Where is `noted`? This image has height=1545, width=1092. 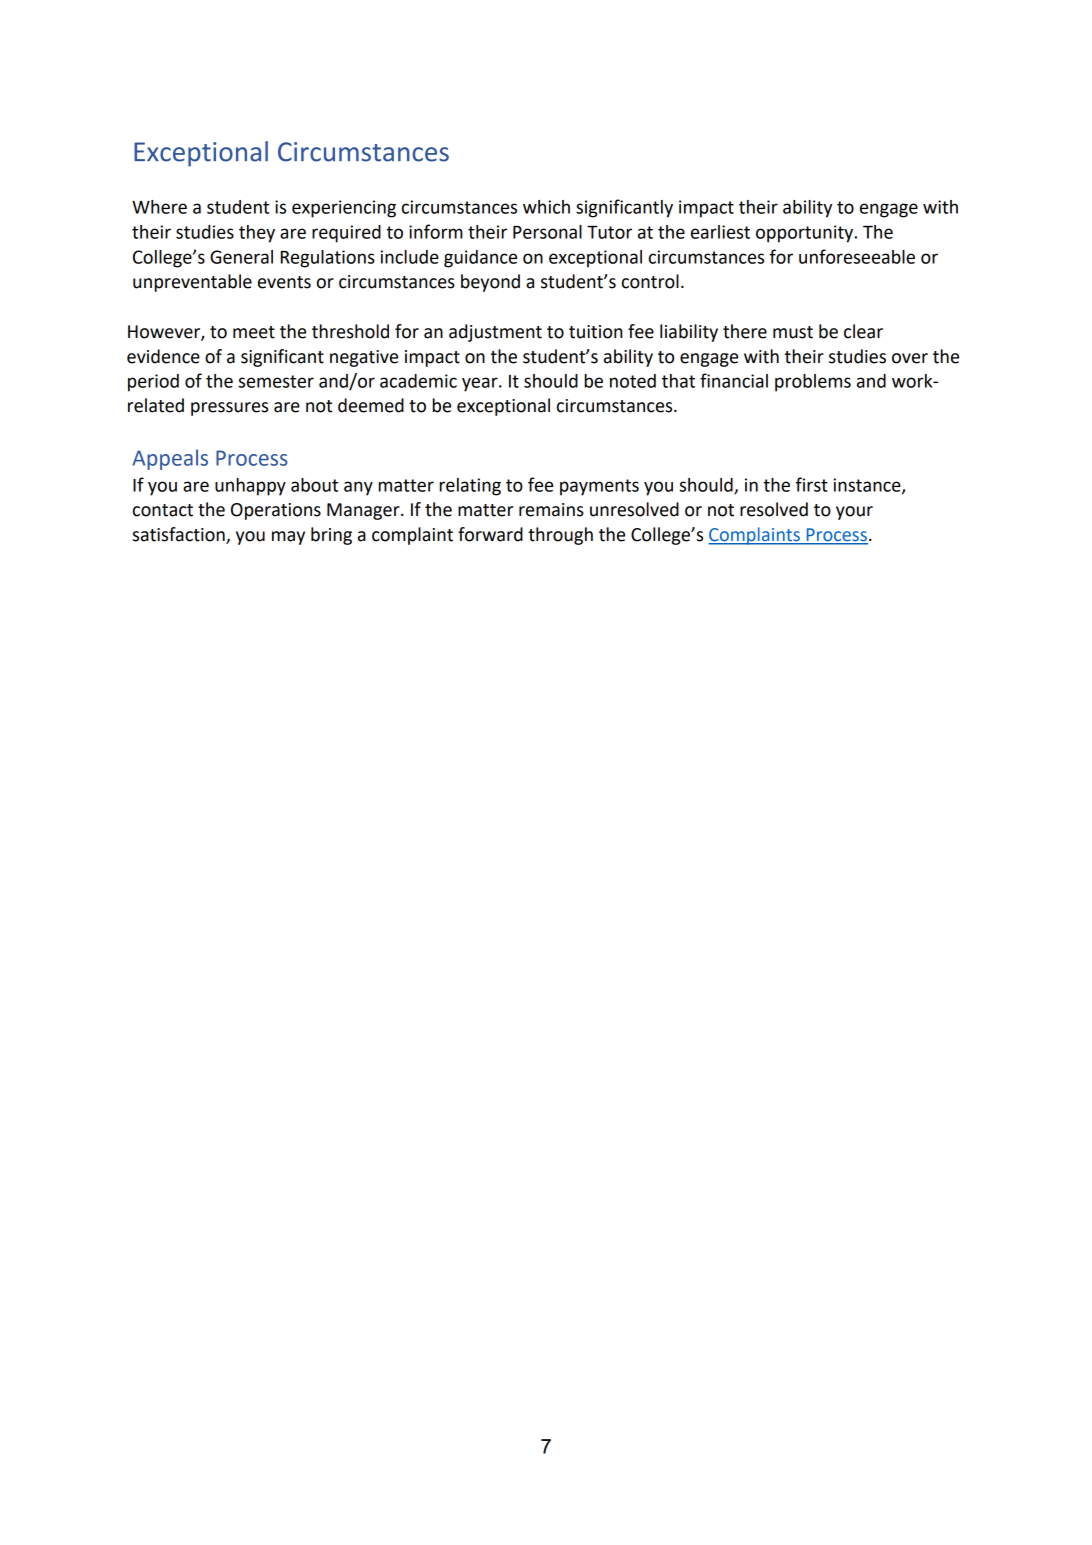
noted is located at coordinates (633, 381).
